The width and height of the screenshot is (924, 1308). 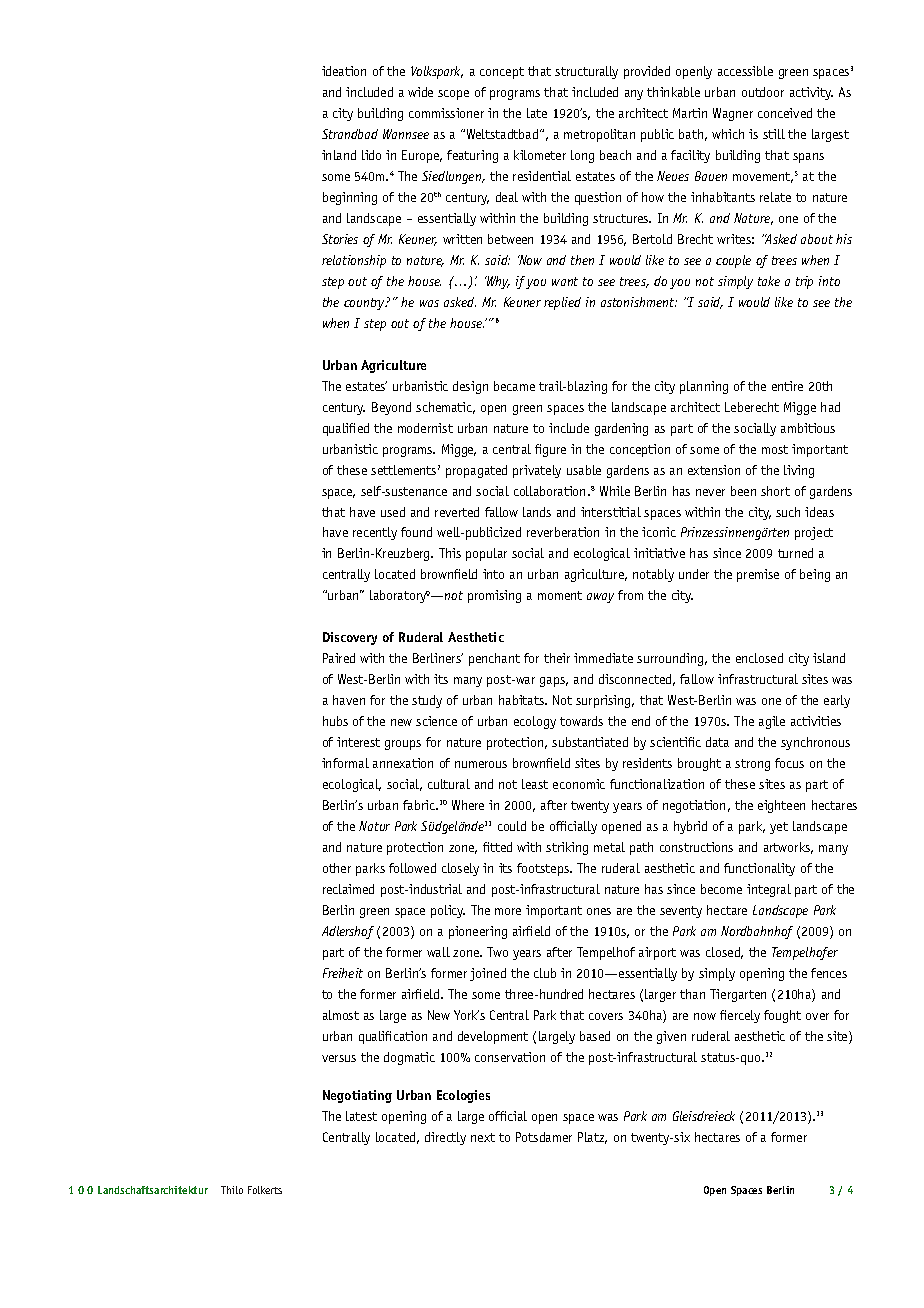 I want to click on outdoor, so click(x=763, y=92).
